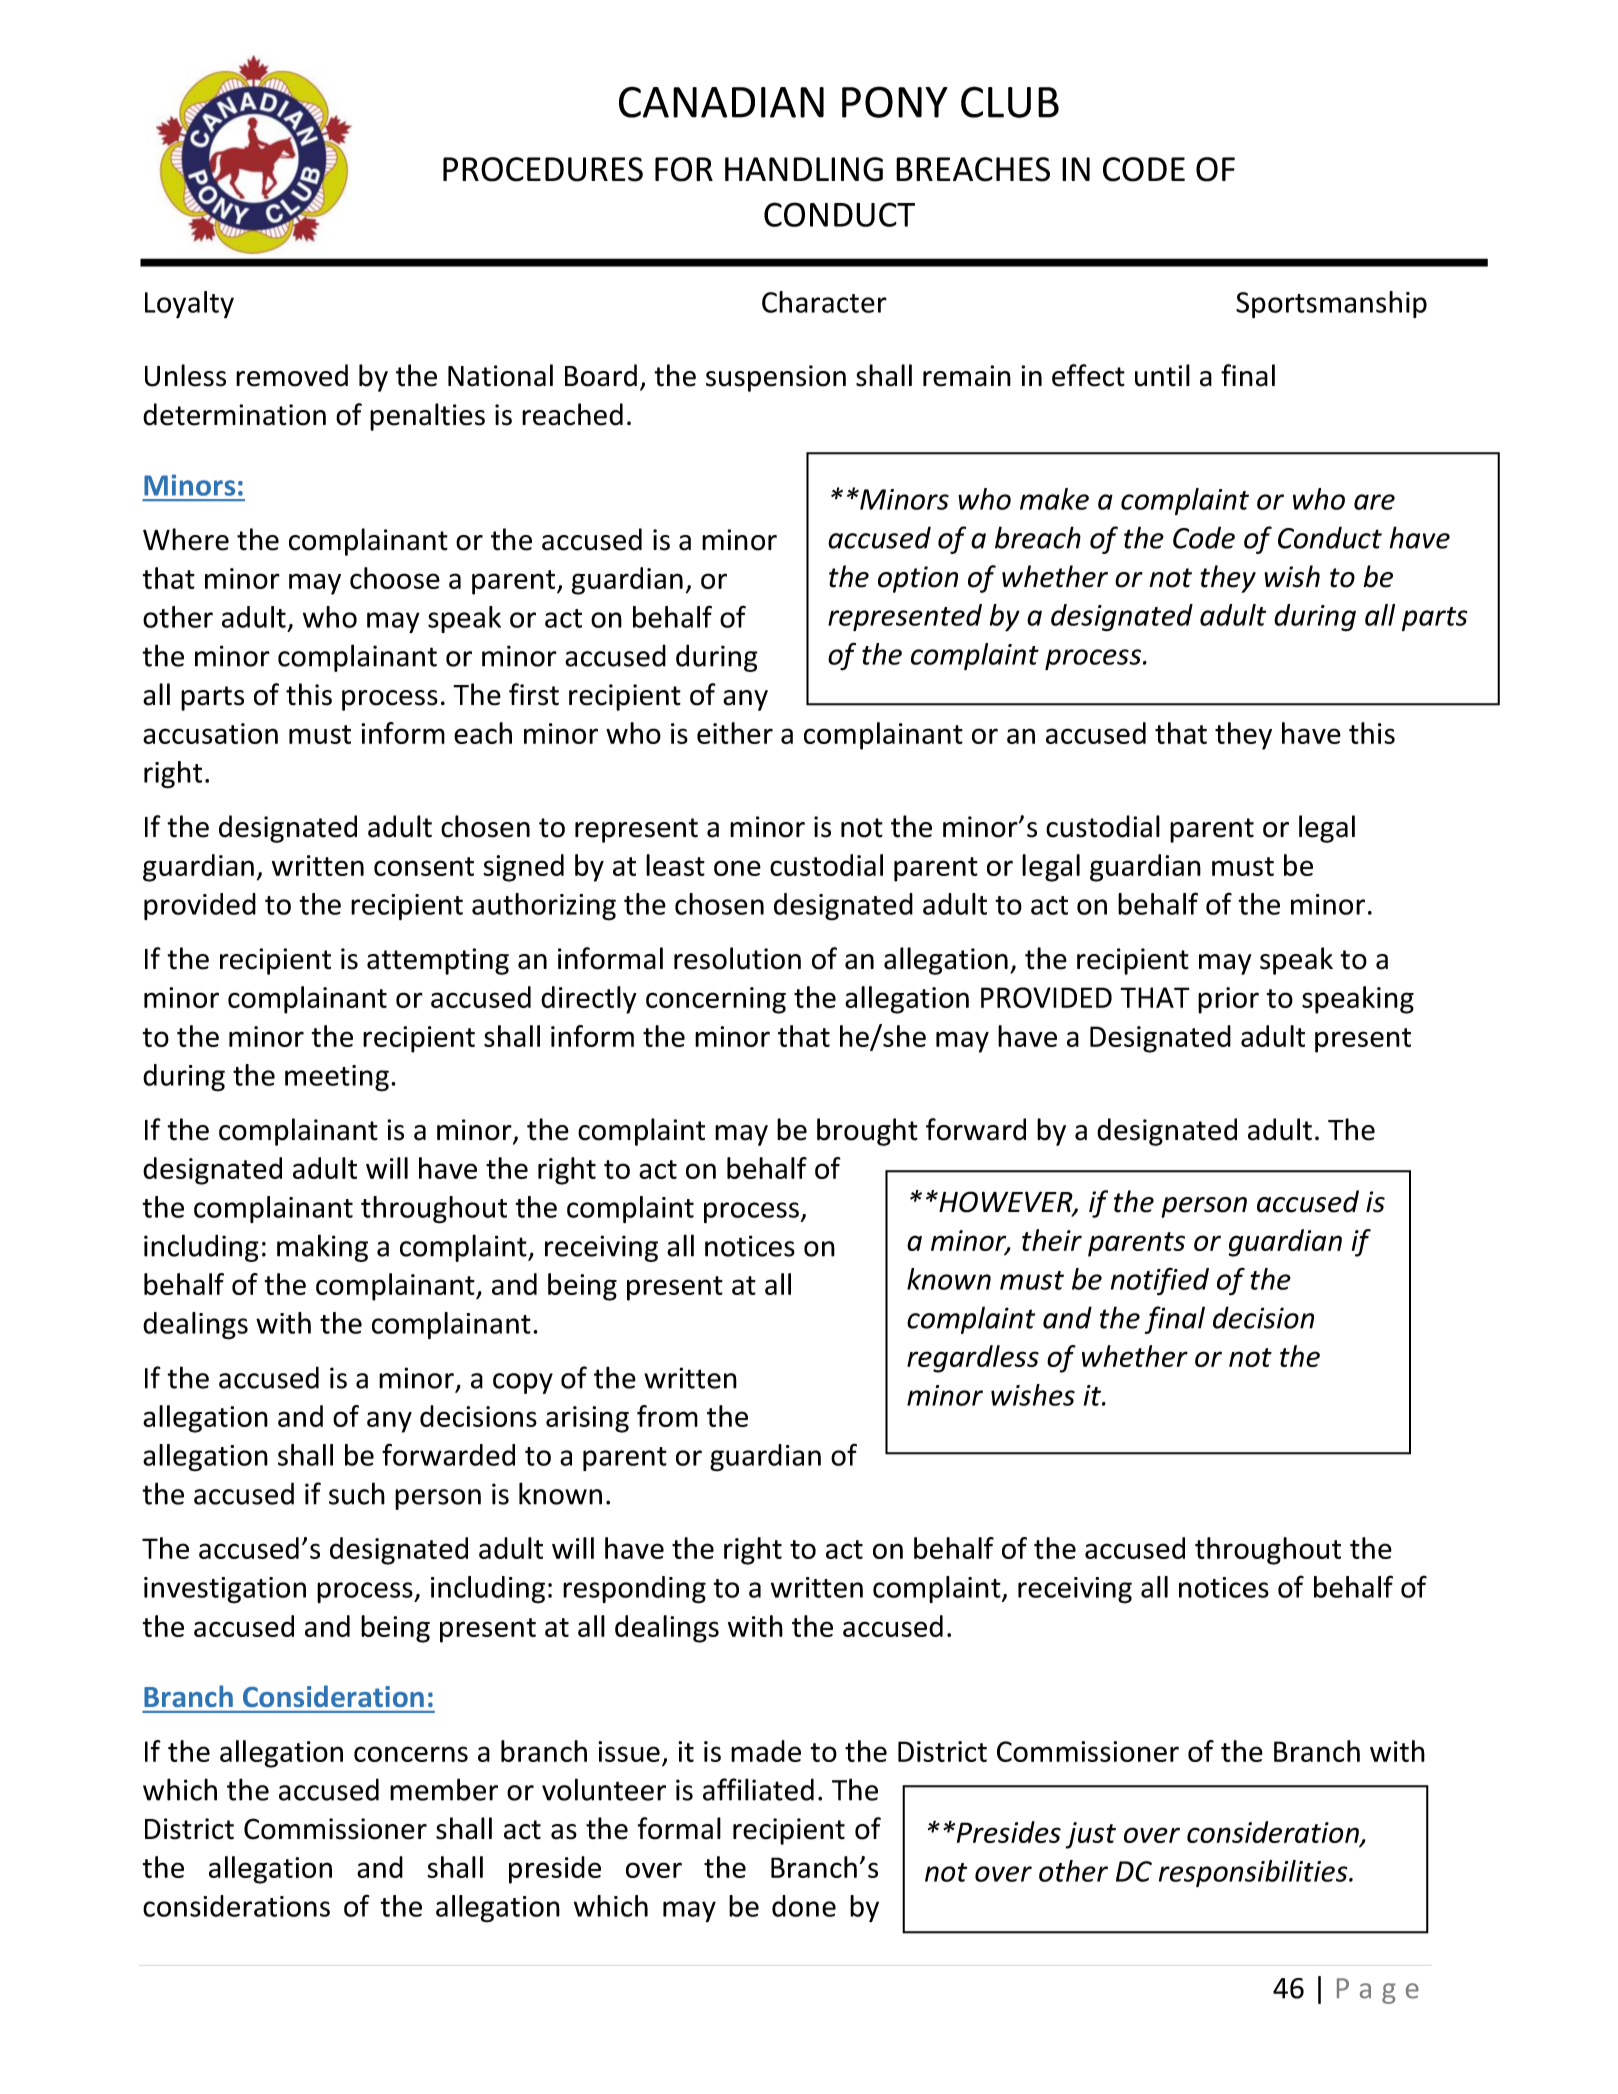  Describe the element at coordinates (716, 1000) in the document. I see `concerning` at that location.
